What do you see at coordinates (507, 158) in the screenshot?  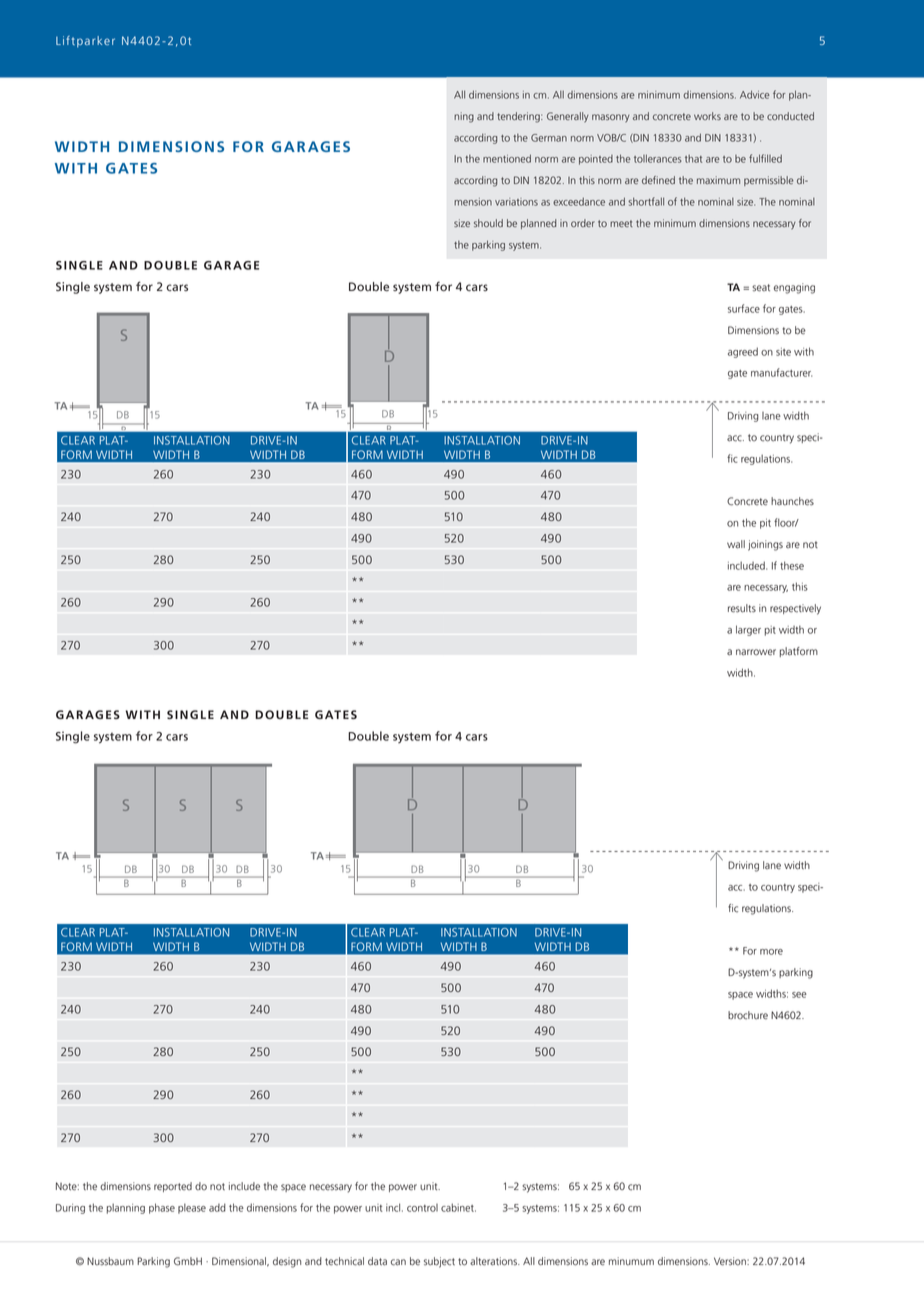 I see `mentioned` at bounding box center [507, 158].
